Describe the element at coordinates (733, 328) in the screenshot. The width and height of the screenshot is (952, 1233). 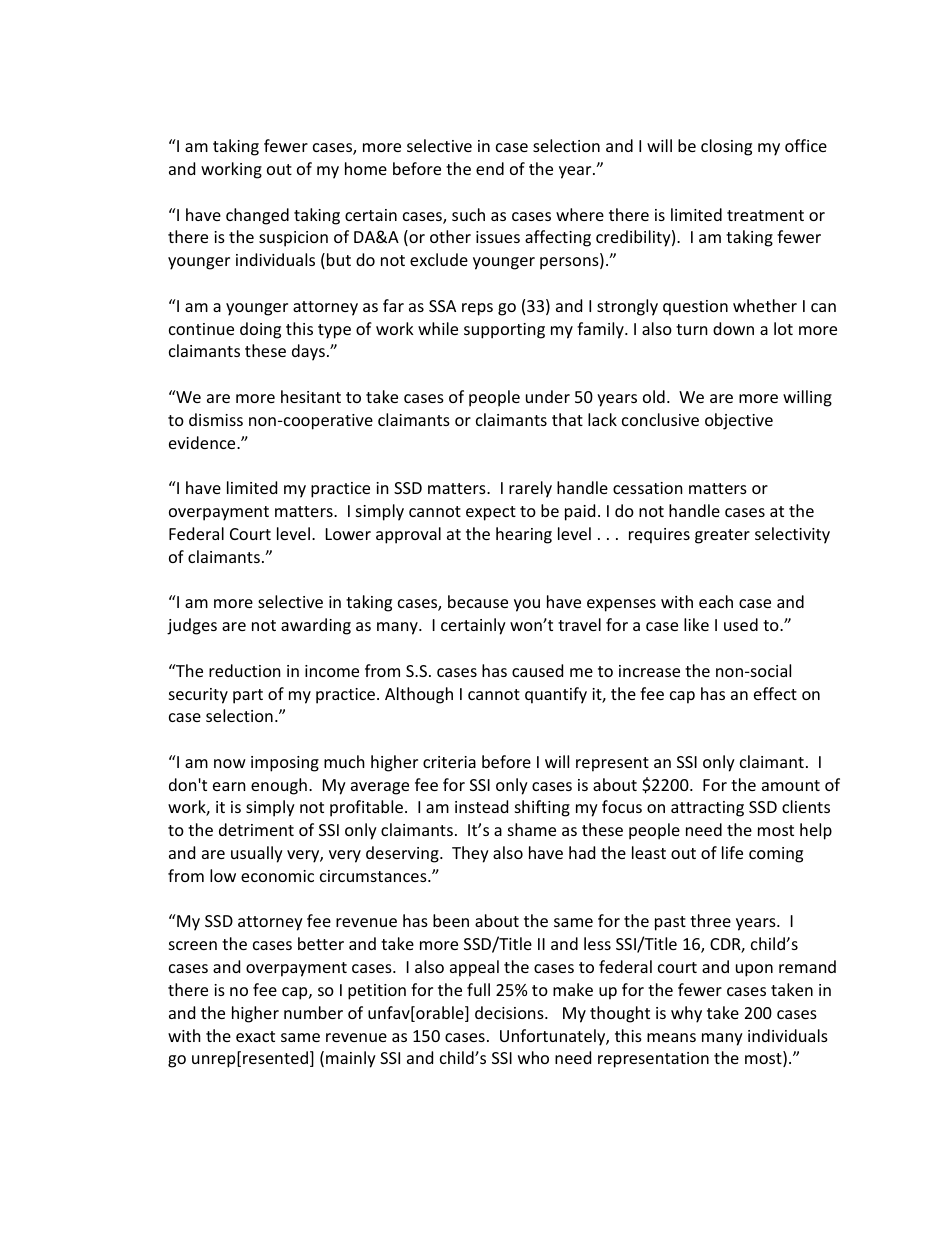
I see `down` at that location.
